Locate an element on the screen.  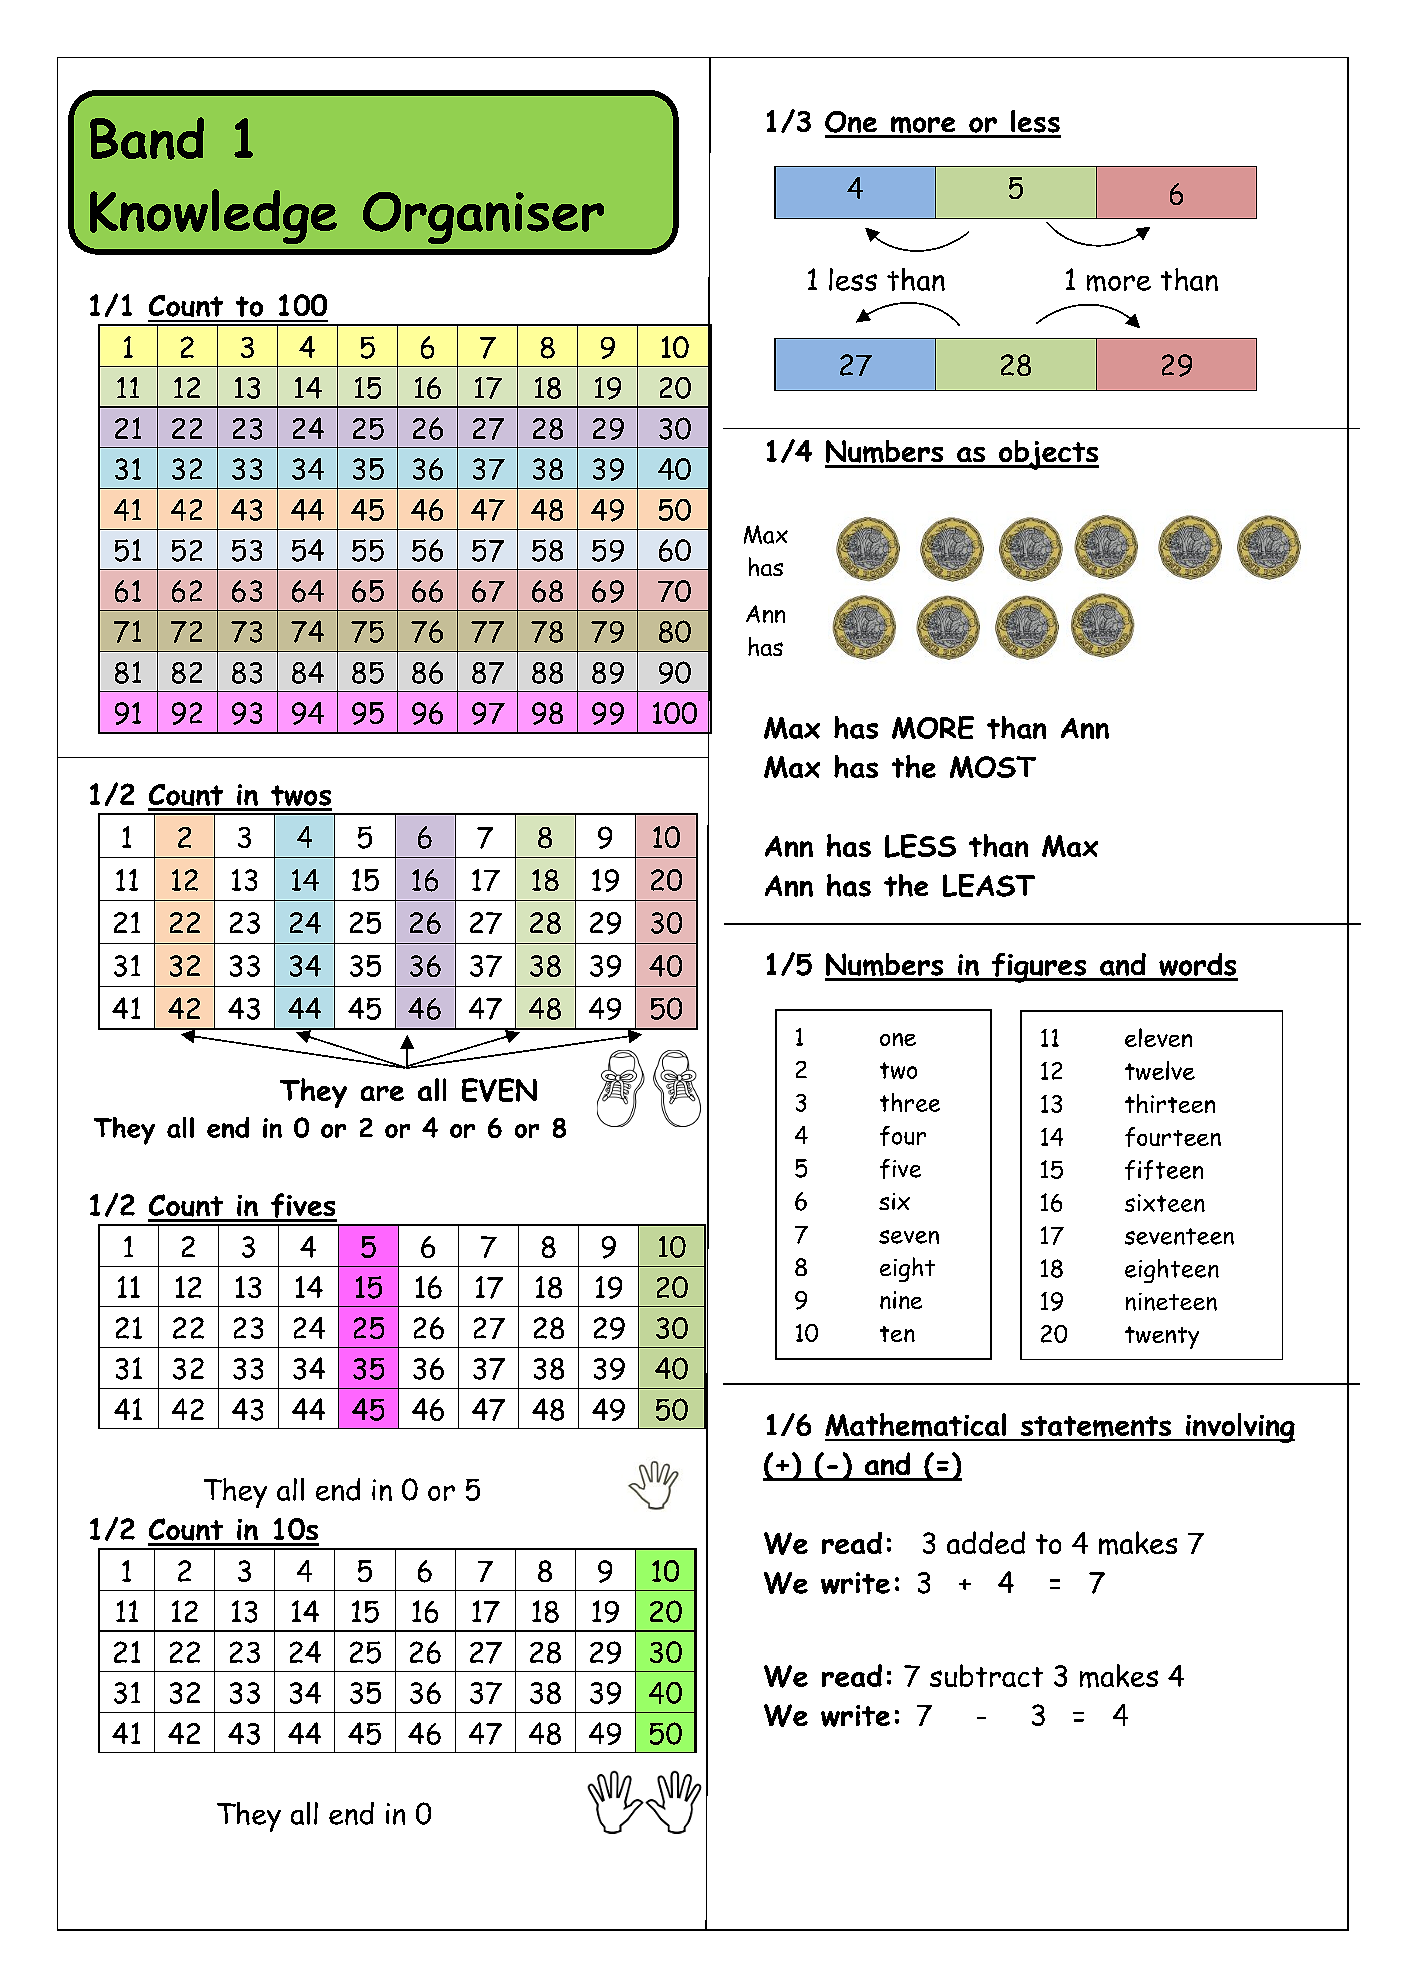
LEAST is located at coordinates (989, 885).
